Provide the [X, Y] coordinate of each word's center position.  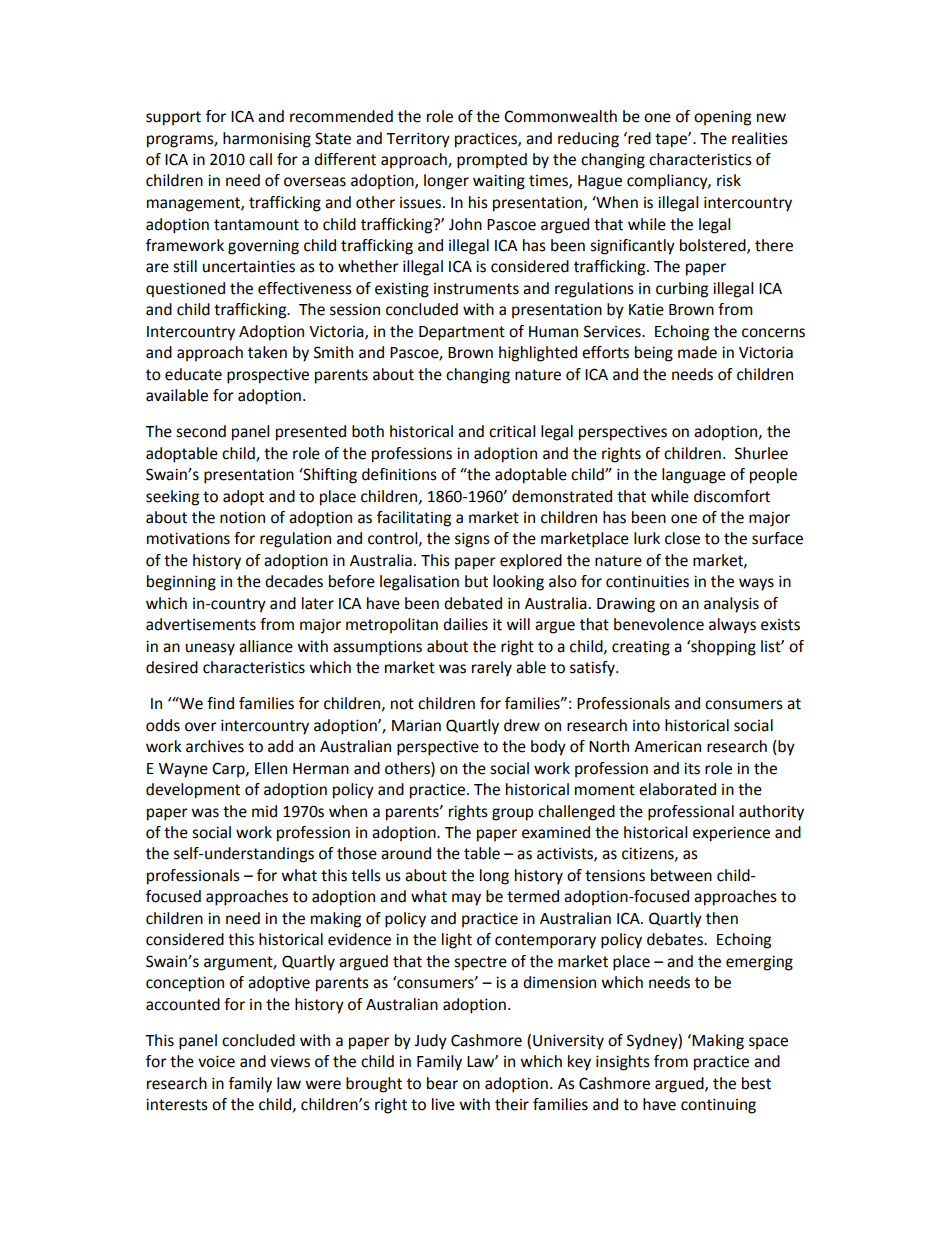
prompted [492, 161]
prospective [268, 376]
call [260, 159]
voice [216, 1061]
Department [462, 333]
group [512, 814]
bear [442, 1083]
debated [473, 603]
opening [722, 118]
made [697, 352]
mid [264, 811]
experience [731, 834]
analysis [731, 605]
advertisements [201, 624]
